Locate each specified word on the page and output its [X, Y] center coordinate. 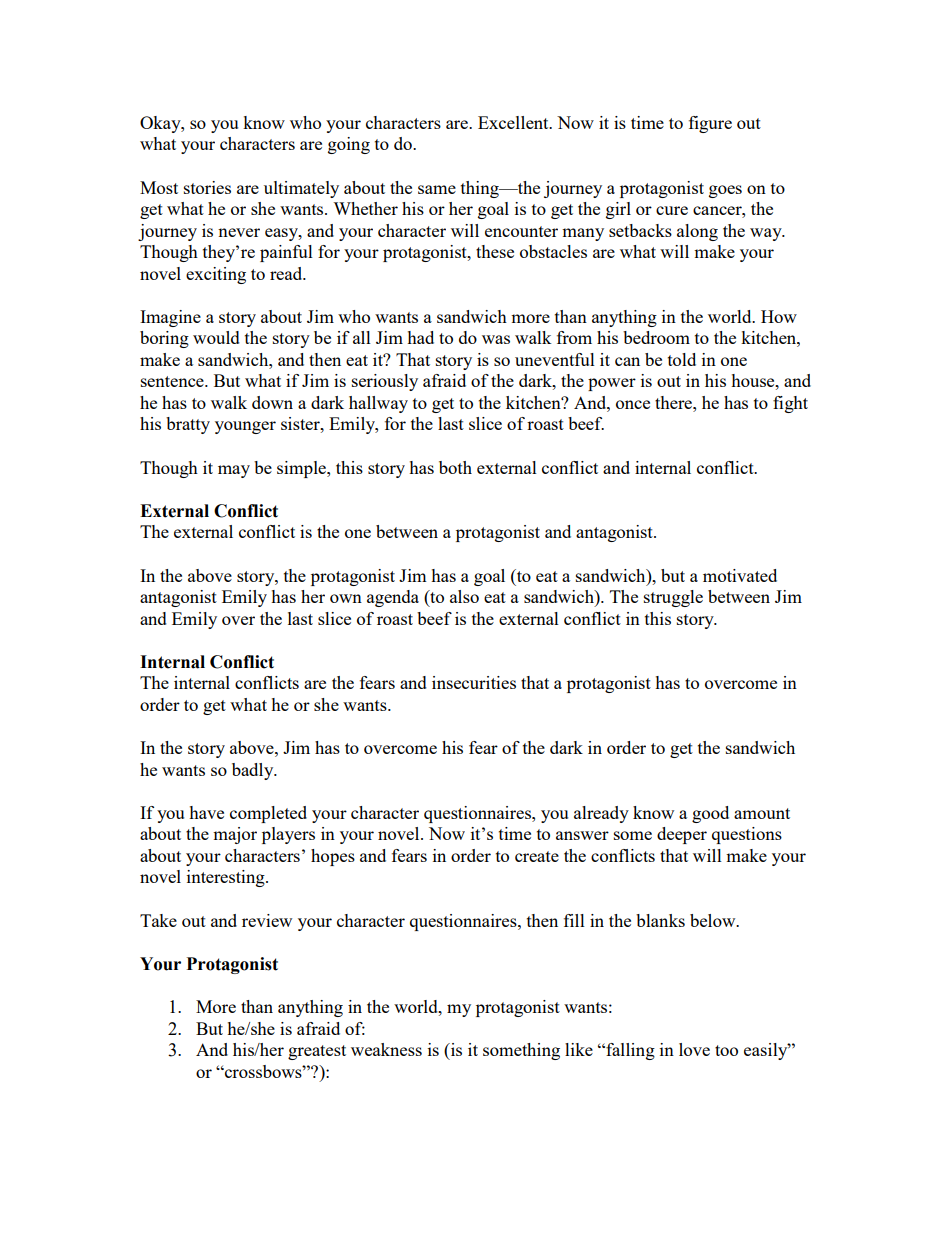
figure [710, 124]
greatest [317, 1052]
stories [207, 187]
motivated [740, 575]
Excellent [514, 122]
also [464, 596]
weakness [386, 1049]
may [234, 471]
